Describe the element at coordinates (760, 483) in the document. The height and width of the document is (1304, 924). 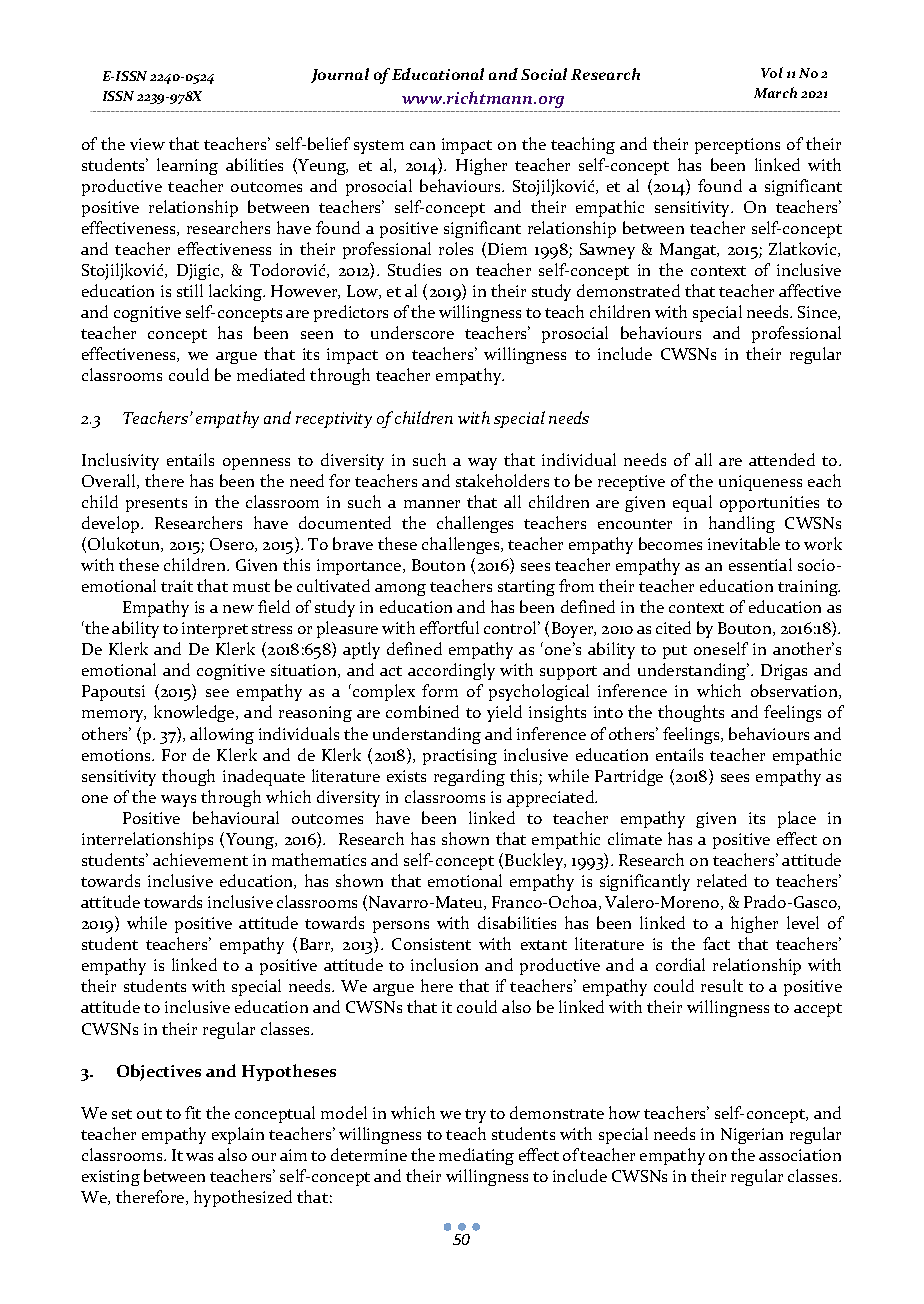
I see `uniqueness` at that location.
